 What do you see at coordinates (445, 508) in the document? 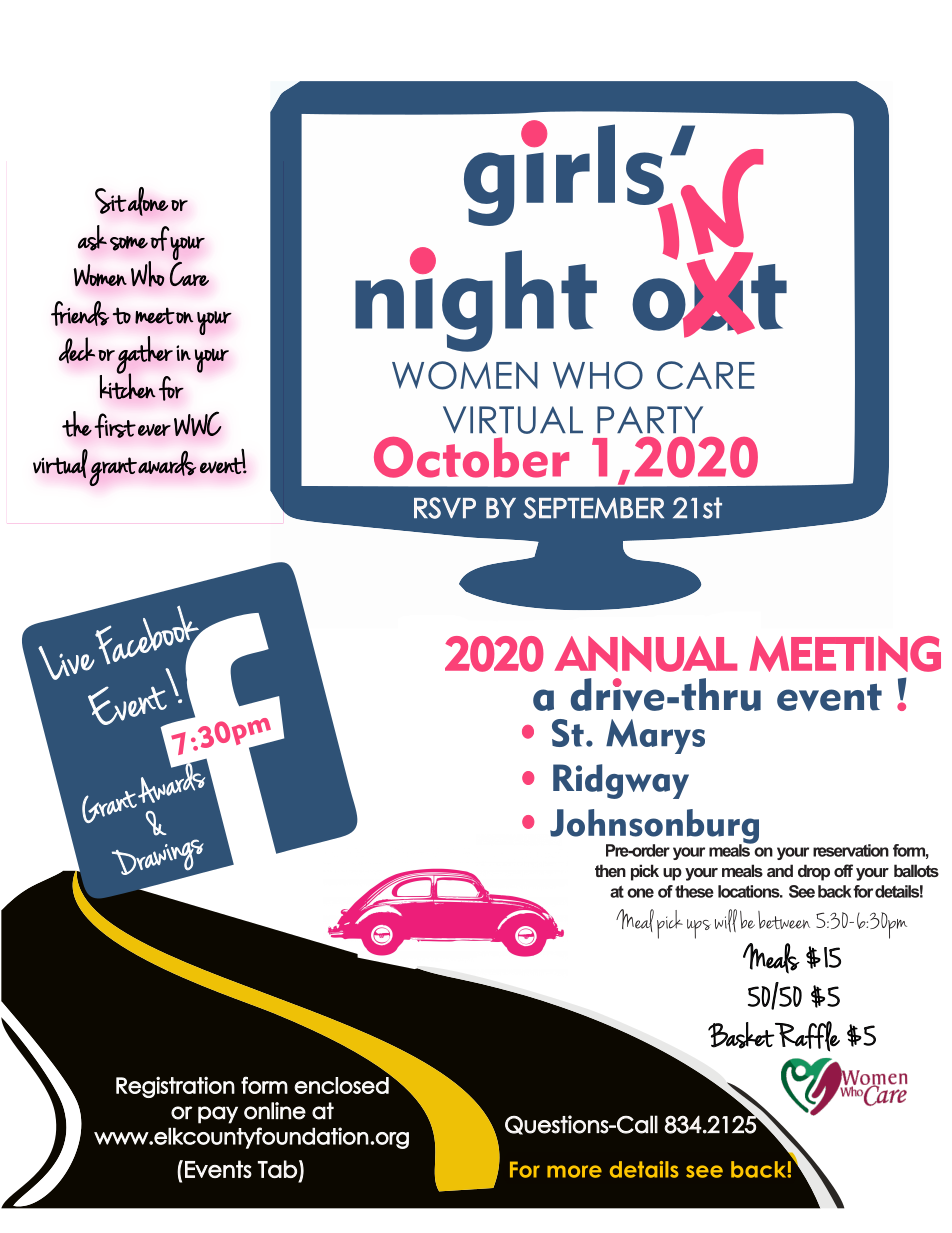
I see `RSVP` at bounding box center [445, 508].
